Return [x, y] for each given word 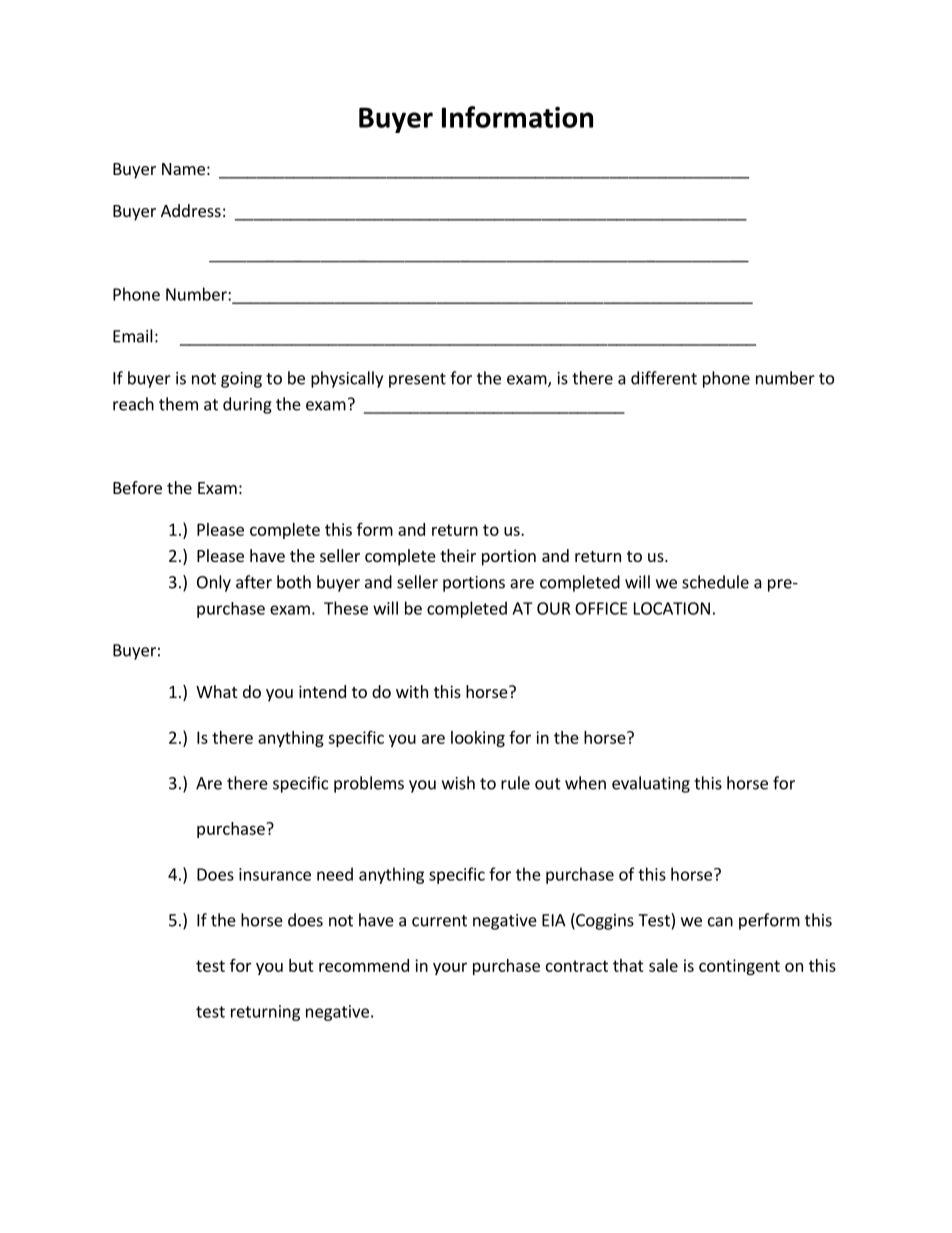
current [439, 921]
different [664, 378]
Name [183, 169]
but [301, 965]
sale [663, 965]
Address [191, 210]
